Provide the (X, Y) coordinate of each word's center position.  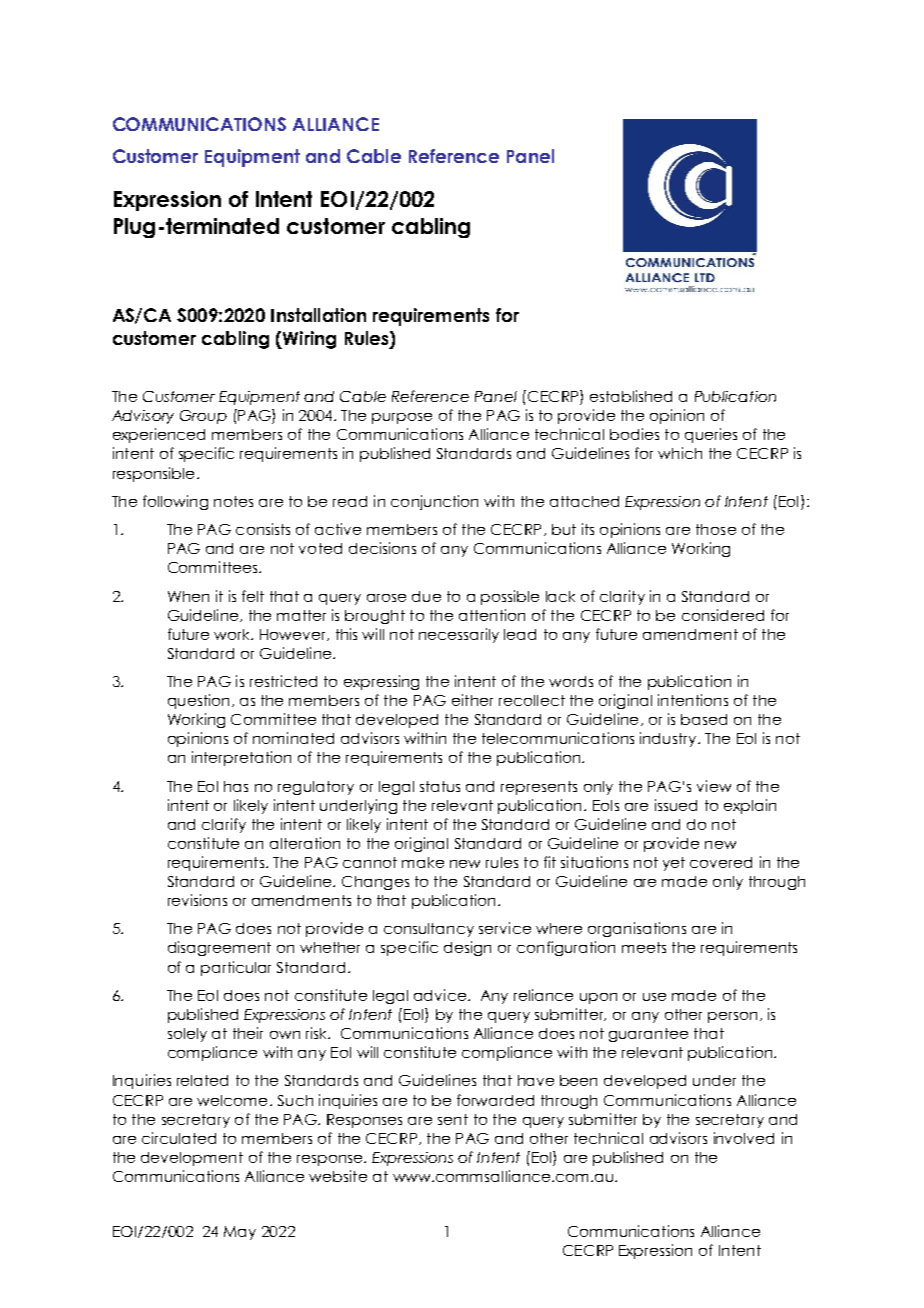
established (631, 396)
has (236, 786)
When (188, 596)
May (240, 1233)
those (716, 529)
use (654, 997)
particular (236, 968)
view (714, 786)
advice (440, 995)
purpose (402, 418)
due (426, 596)
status (440, 786)
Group (203, 417)
